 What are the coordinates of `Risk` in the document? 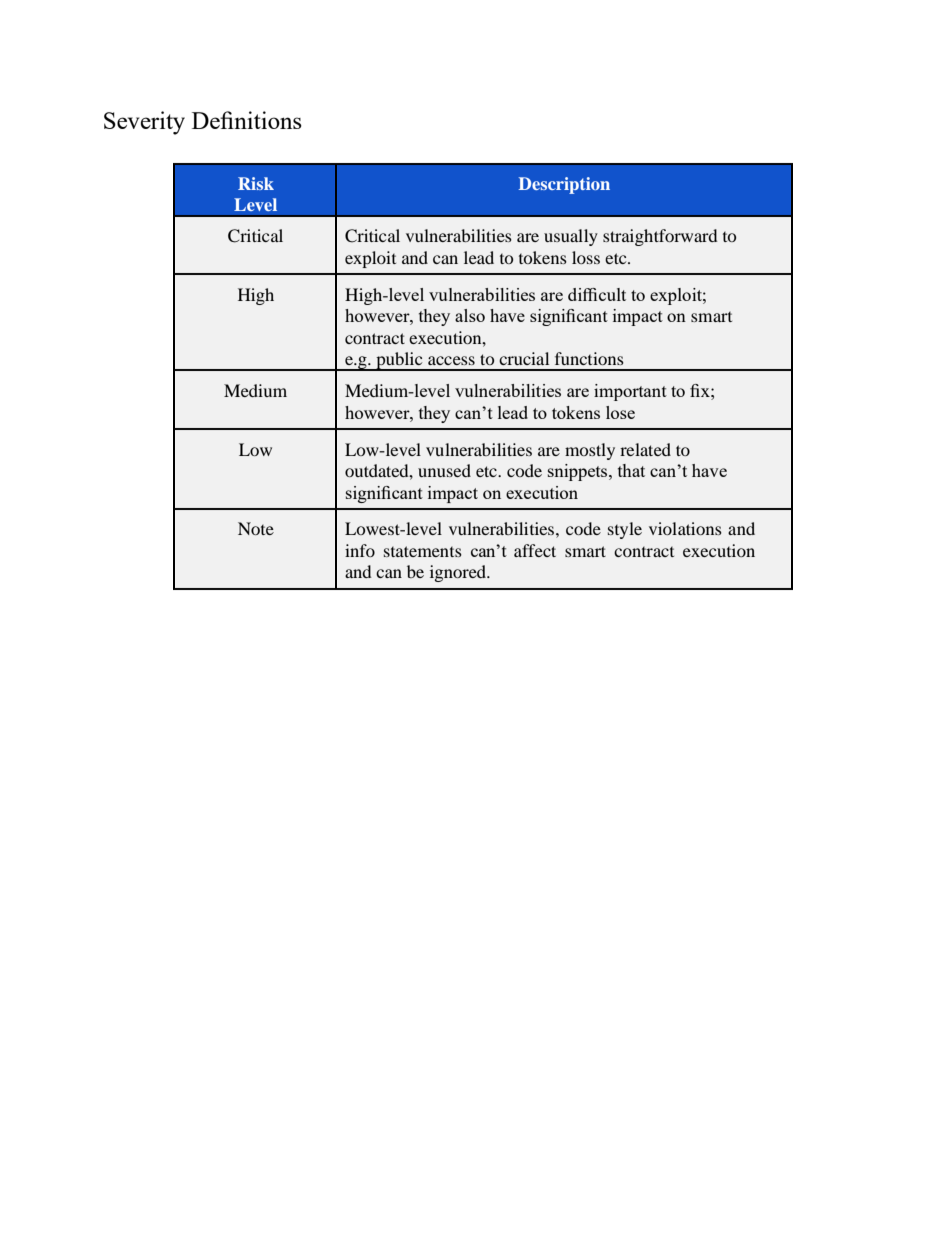 It's located at (256, 183).
